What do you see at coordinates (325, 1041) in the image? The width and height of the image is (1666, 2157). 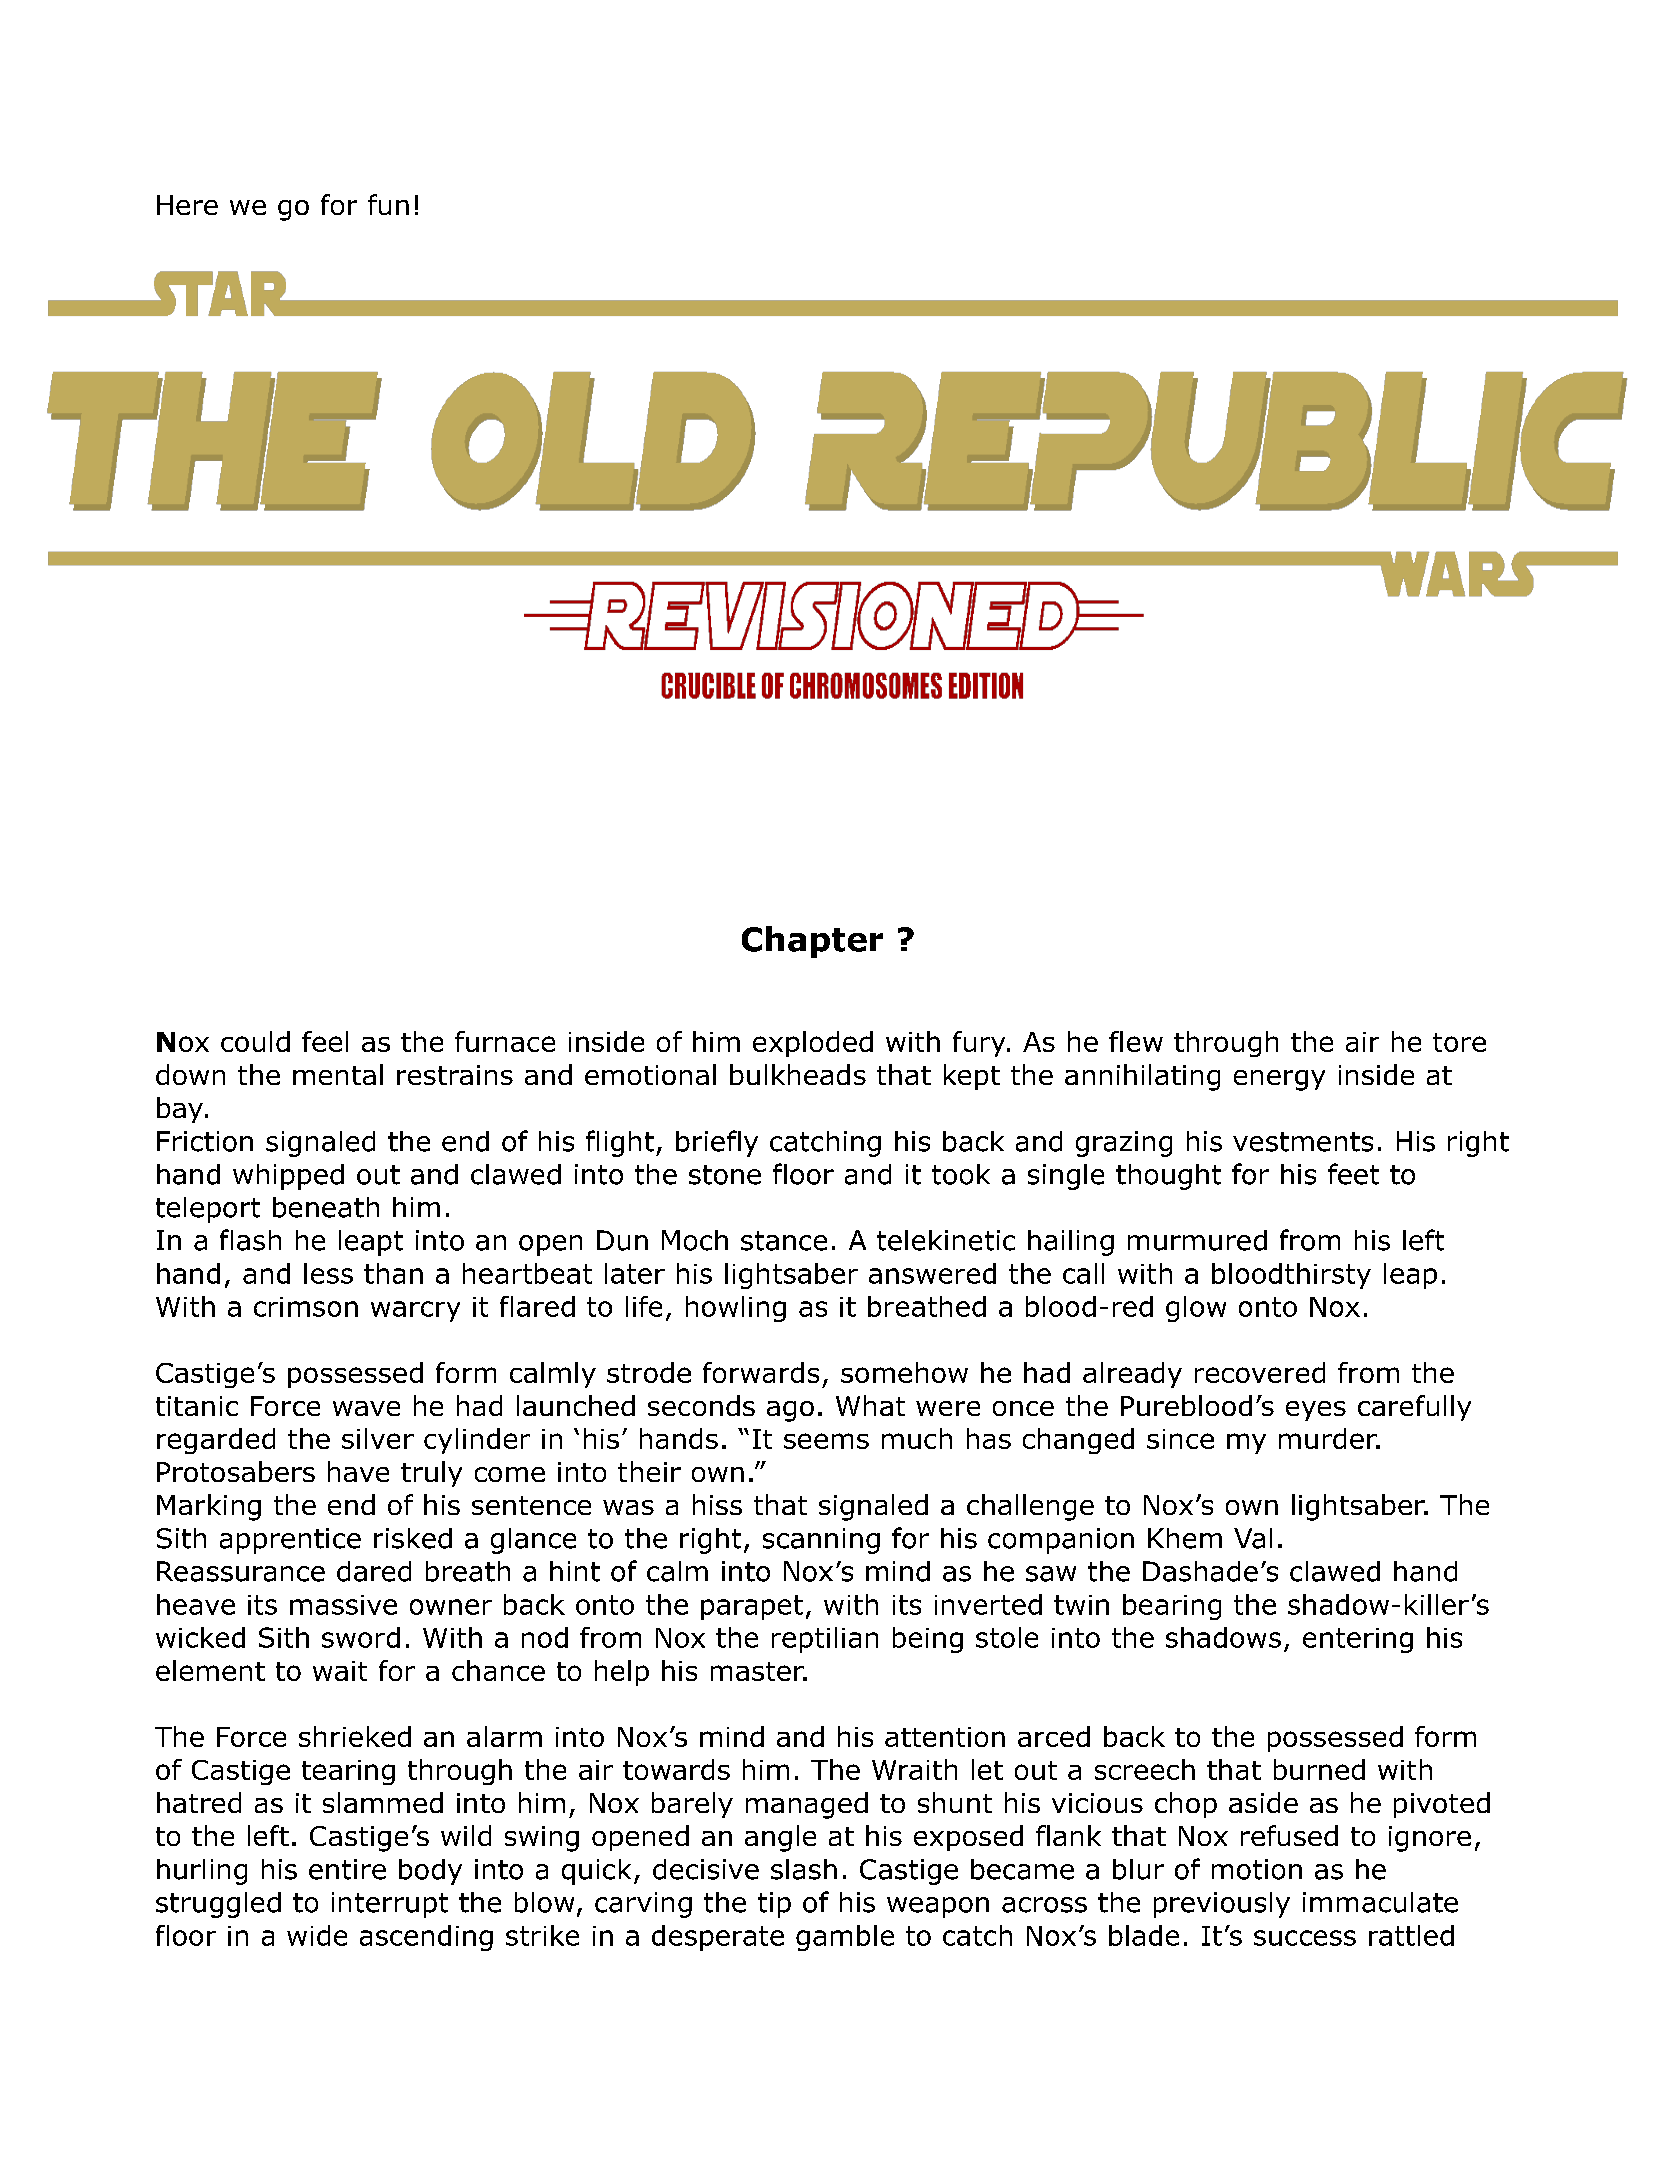 I see `feel` at bounding box center [325, 1041].
